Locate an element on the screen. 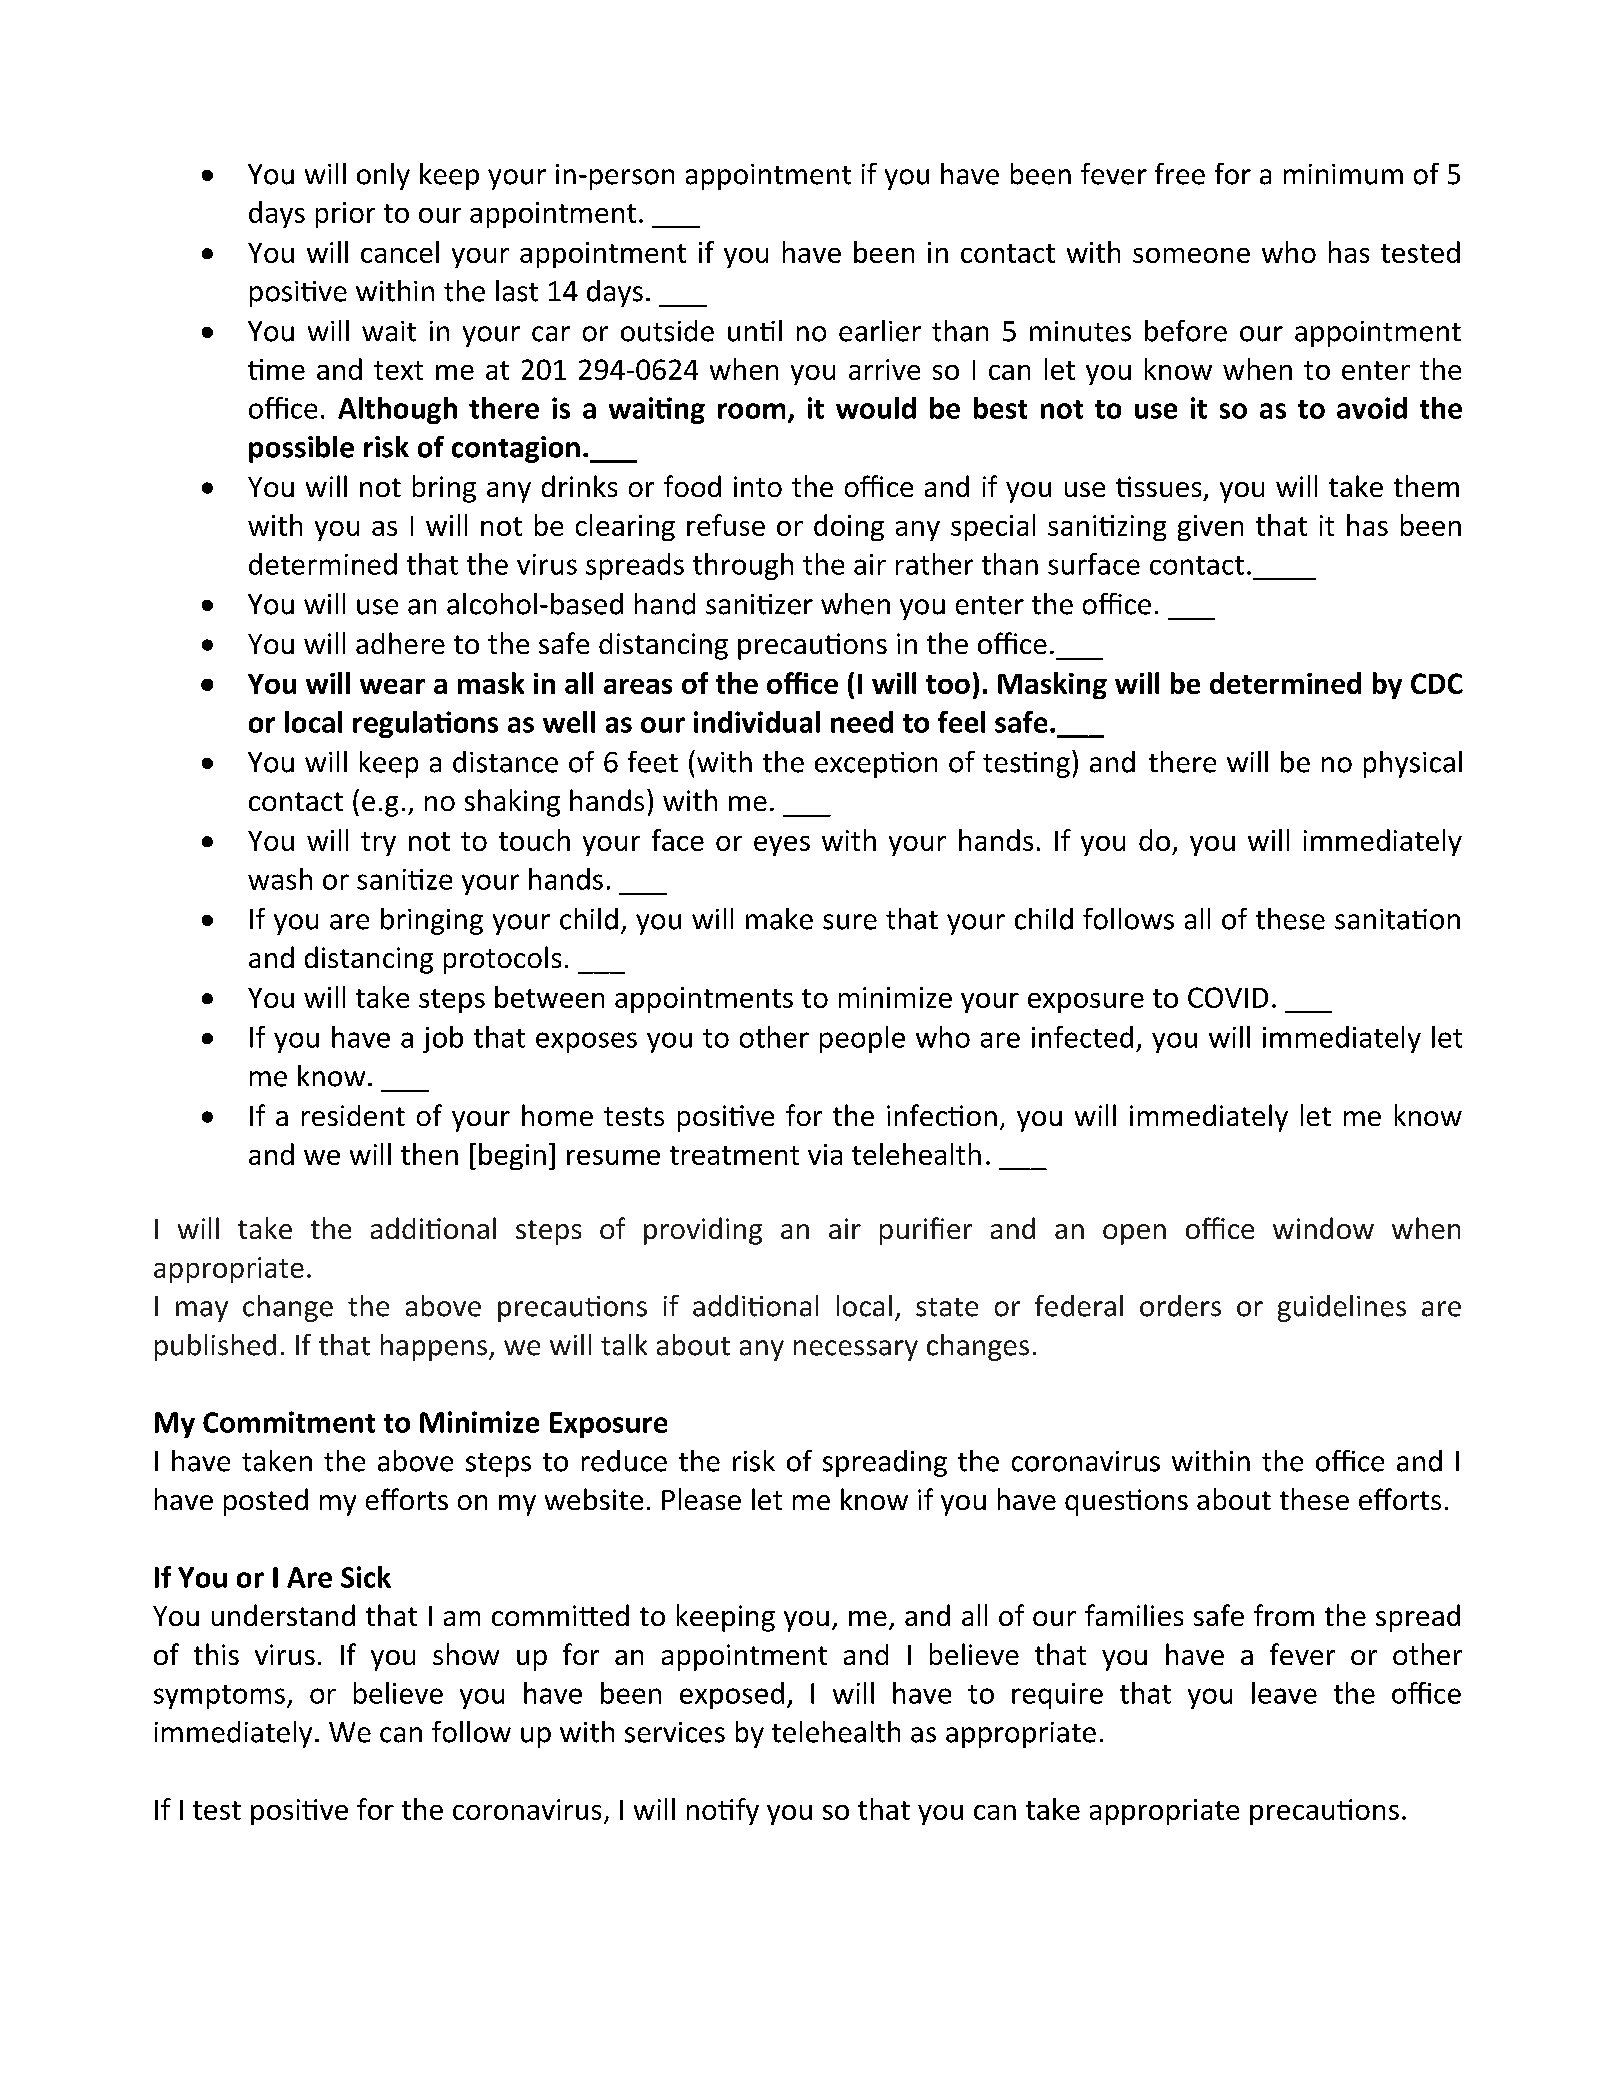  symptoms is located at coordinates (219, 1697).
